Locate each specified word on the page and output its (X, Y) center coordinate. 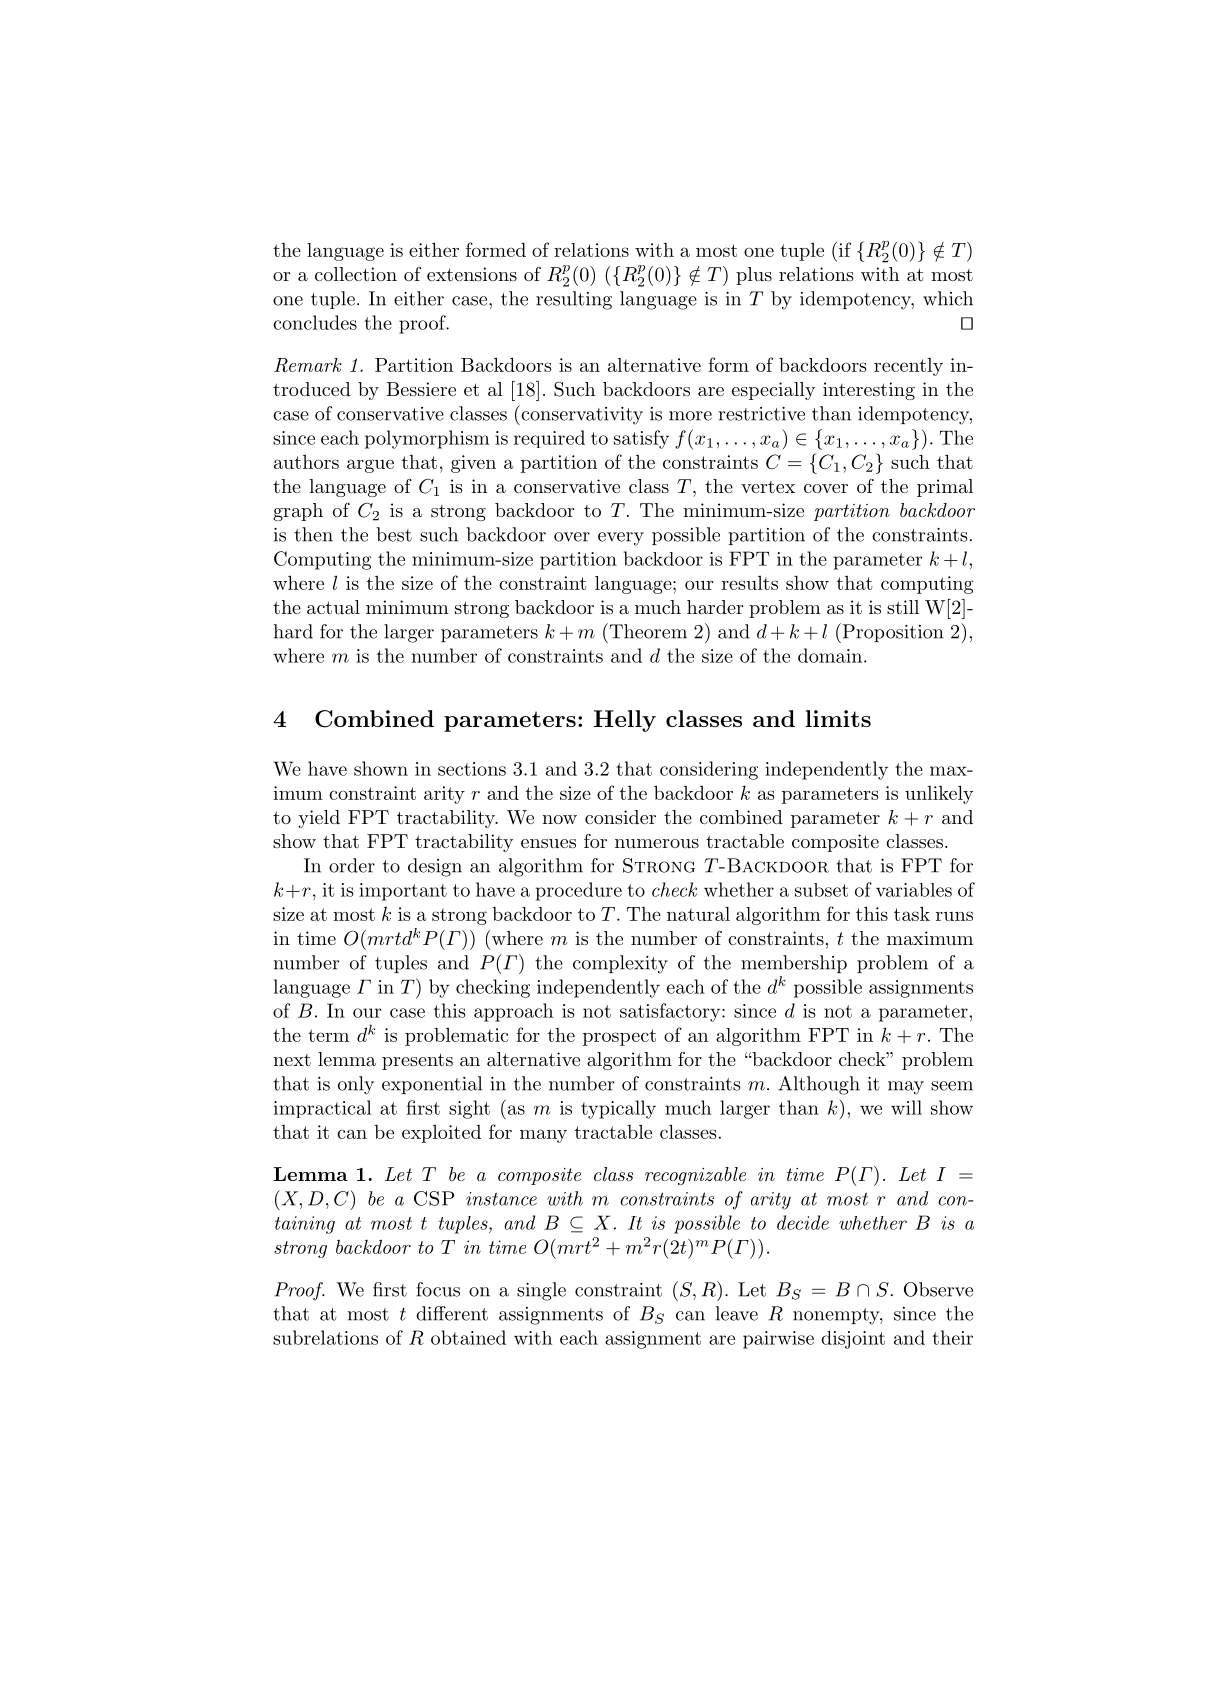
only (356, 1085)
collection (356, 274)
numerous (657, 843)
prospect (619, 1037)
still (903, 607)
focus (438, 1289)
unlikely (939, 794)
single (541, 1291)
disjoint (853, 1340)
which (948, 298)
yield (319, 819)
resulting (574, 300)
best (394, 534)
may (906, 1088)
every (621, 539)
